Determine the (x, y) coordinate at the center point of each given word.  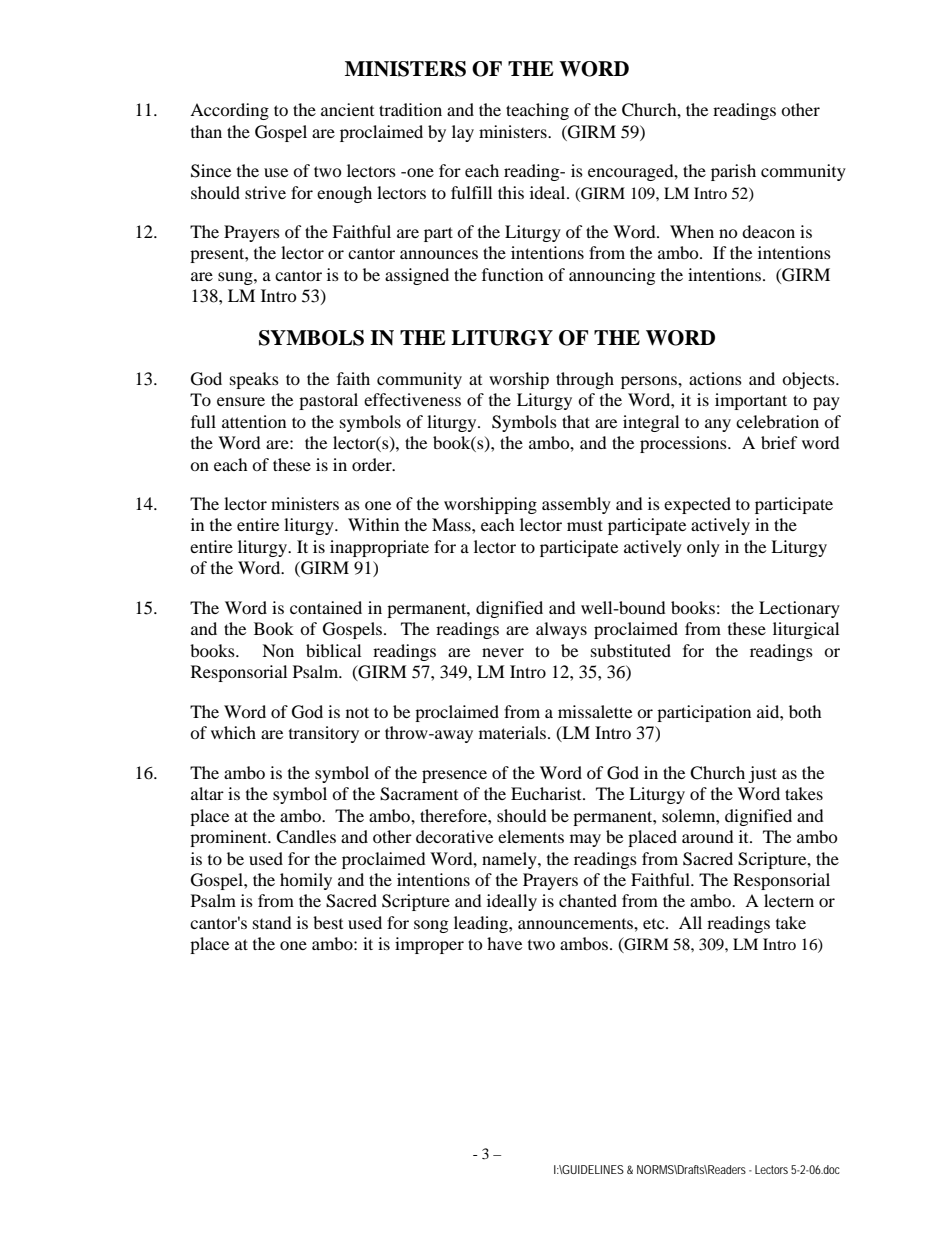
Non (278, 650)
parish (733, 172)
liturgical (806, 630)
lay (463, 133)
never (503, 652)
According (229, 111)
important (751, 401)
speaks (254, 380)
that (576, 421)
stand (272, 922)
